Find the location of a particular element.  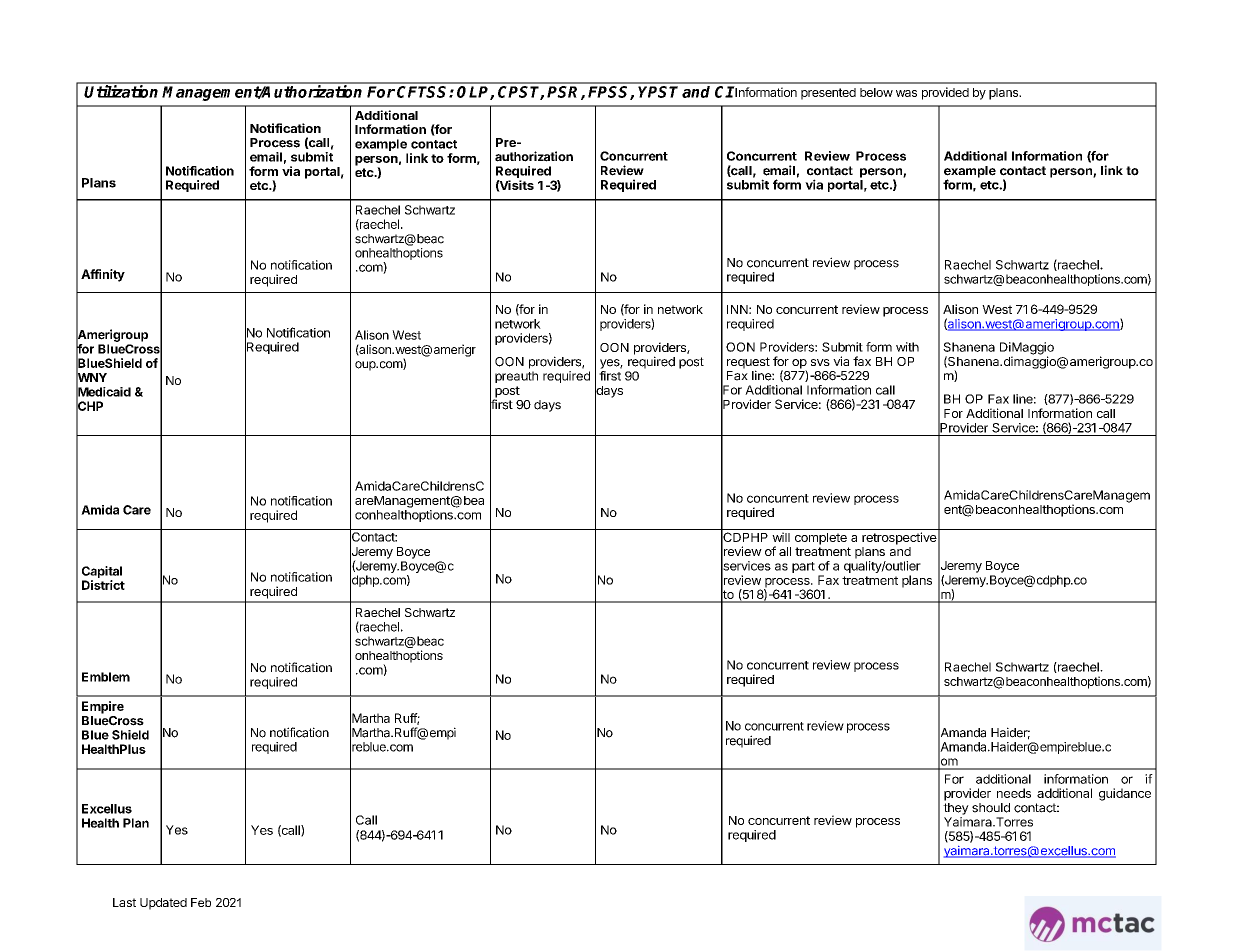

part is located at coordinates (803, 567).
